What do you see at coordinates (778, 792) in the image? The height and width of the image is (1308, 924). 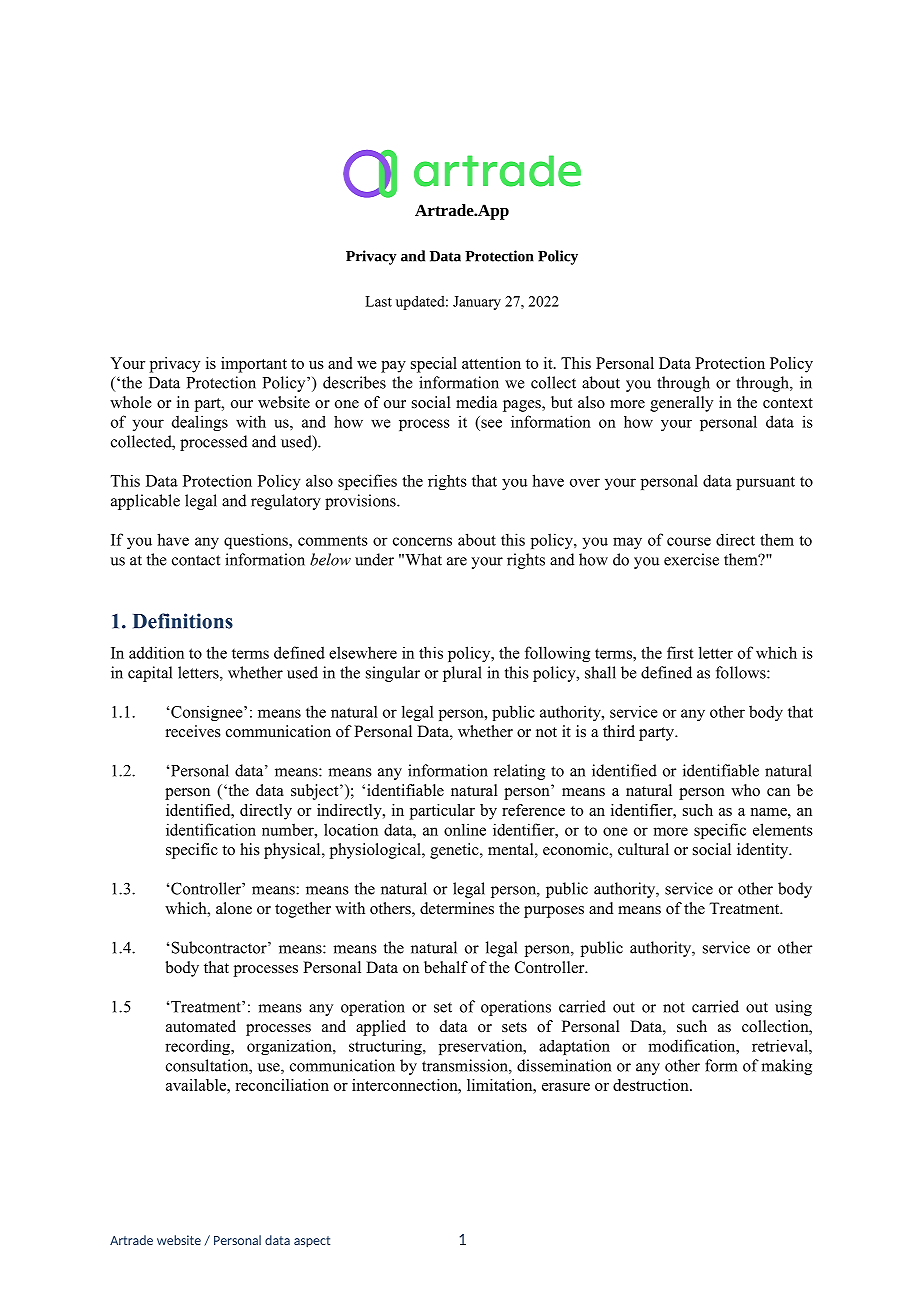 I see `can` at bounding box center [778, 792].
